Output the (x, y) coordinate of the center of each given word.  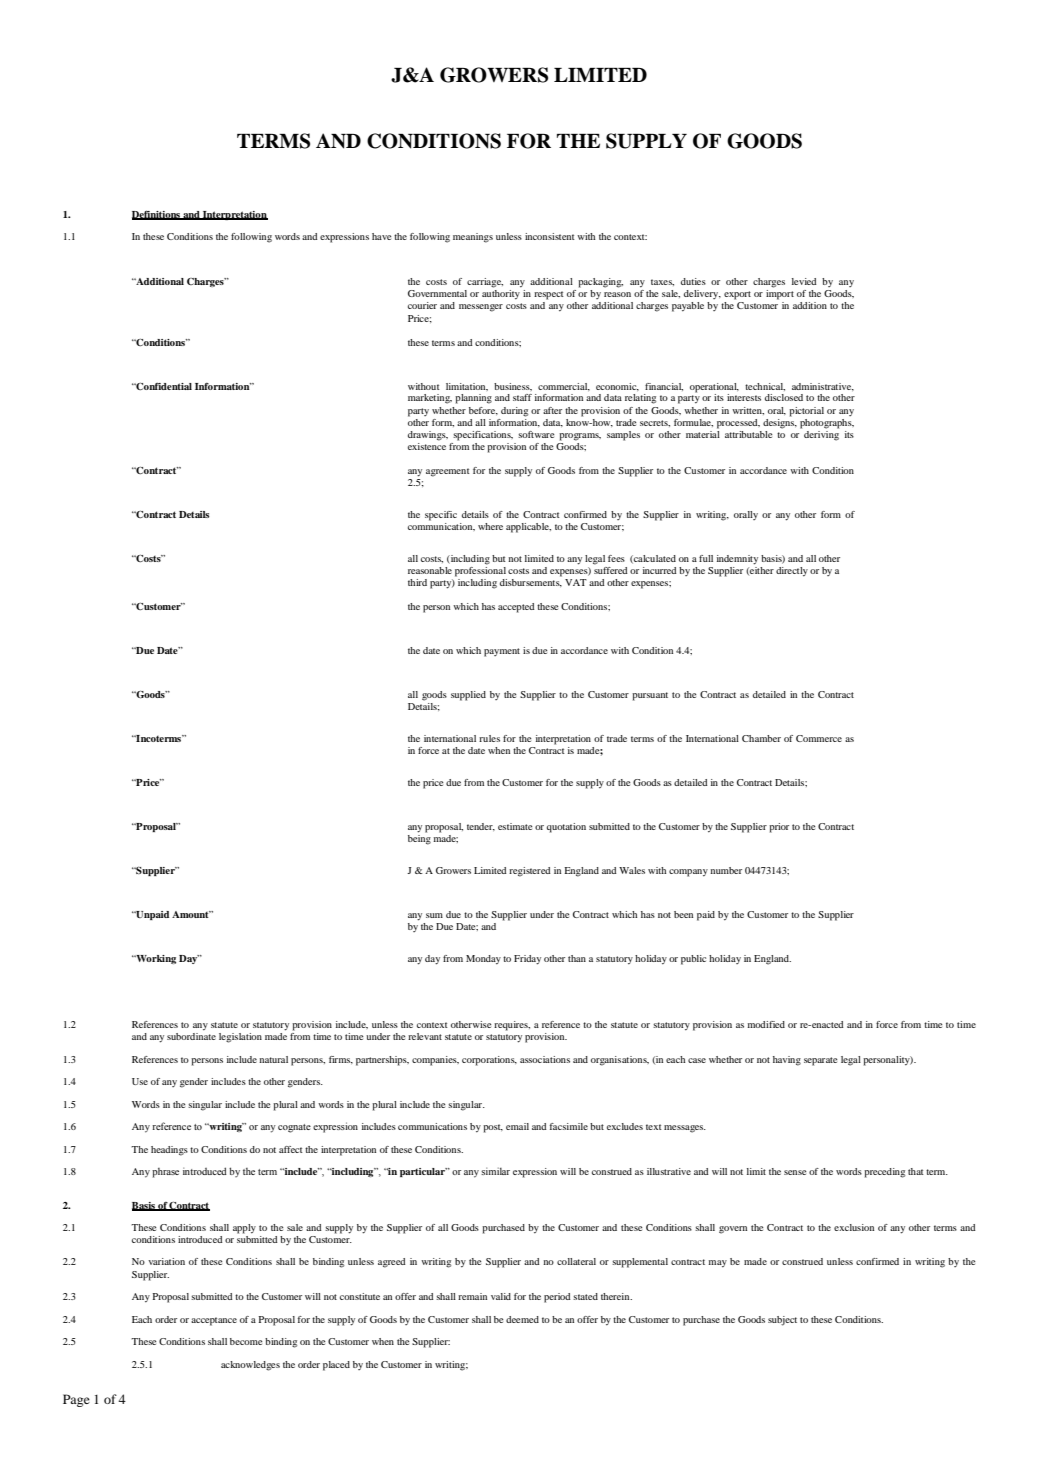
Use (140, 1081)
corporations (489, 1061)
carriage (485, 283)
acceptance (214, 1321)
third (417, 582)
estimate (515, 826)
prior (779, 828)
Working (155, 959)
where (490, 526)
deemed (522, 1319)
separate (821, 1061)
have (382, 236)
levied (804, 281)
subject (782, 1321)
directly (792, 572)
